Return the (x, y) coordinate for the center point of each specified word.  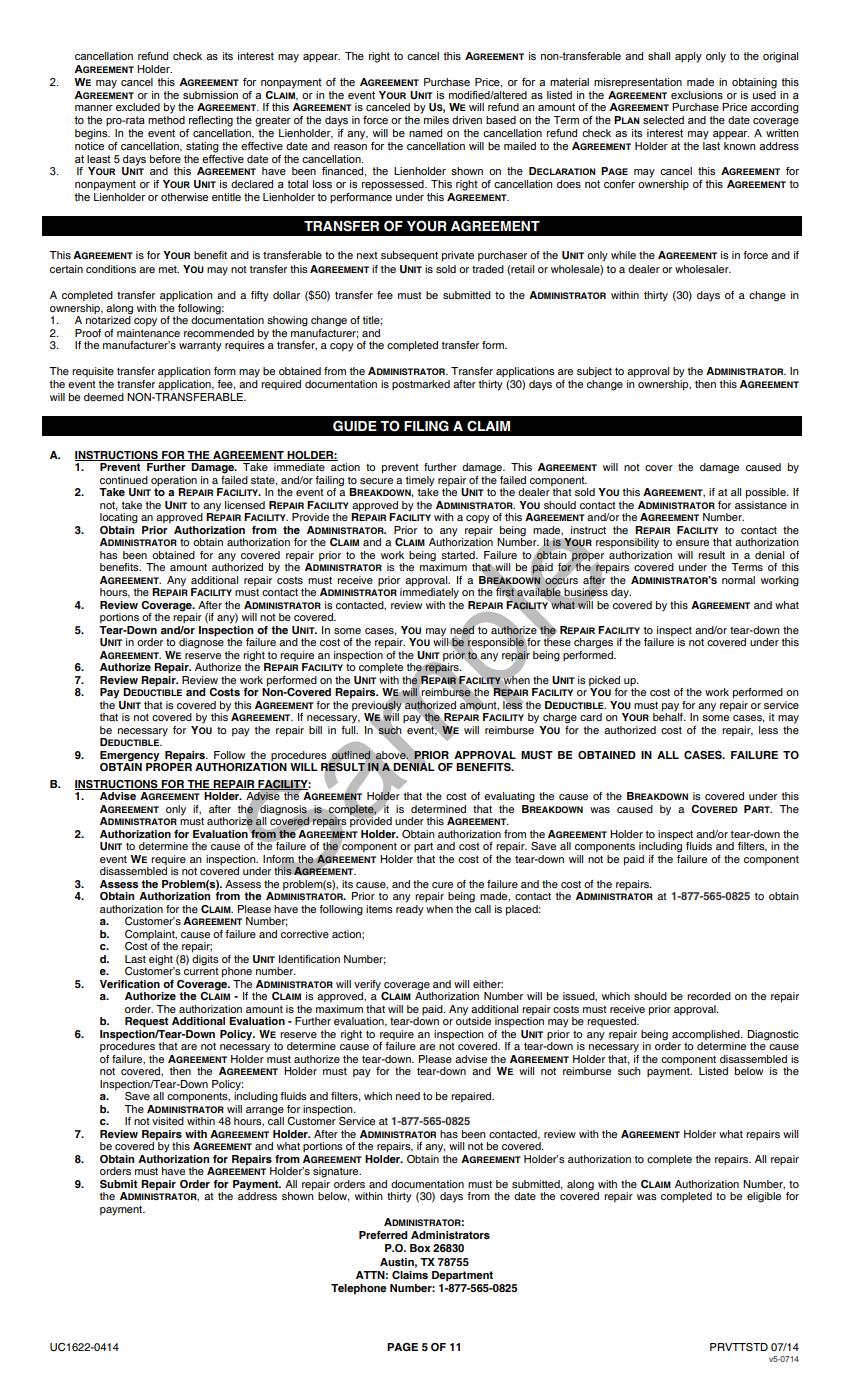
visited (168, 1121)
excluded (138, 107)
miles (436, 120)
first (505, 592)
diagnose (201, 642)
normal (738, 580)
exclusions (697, 95)
